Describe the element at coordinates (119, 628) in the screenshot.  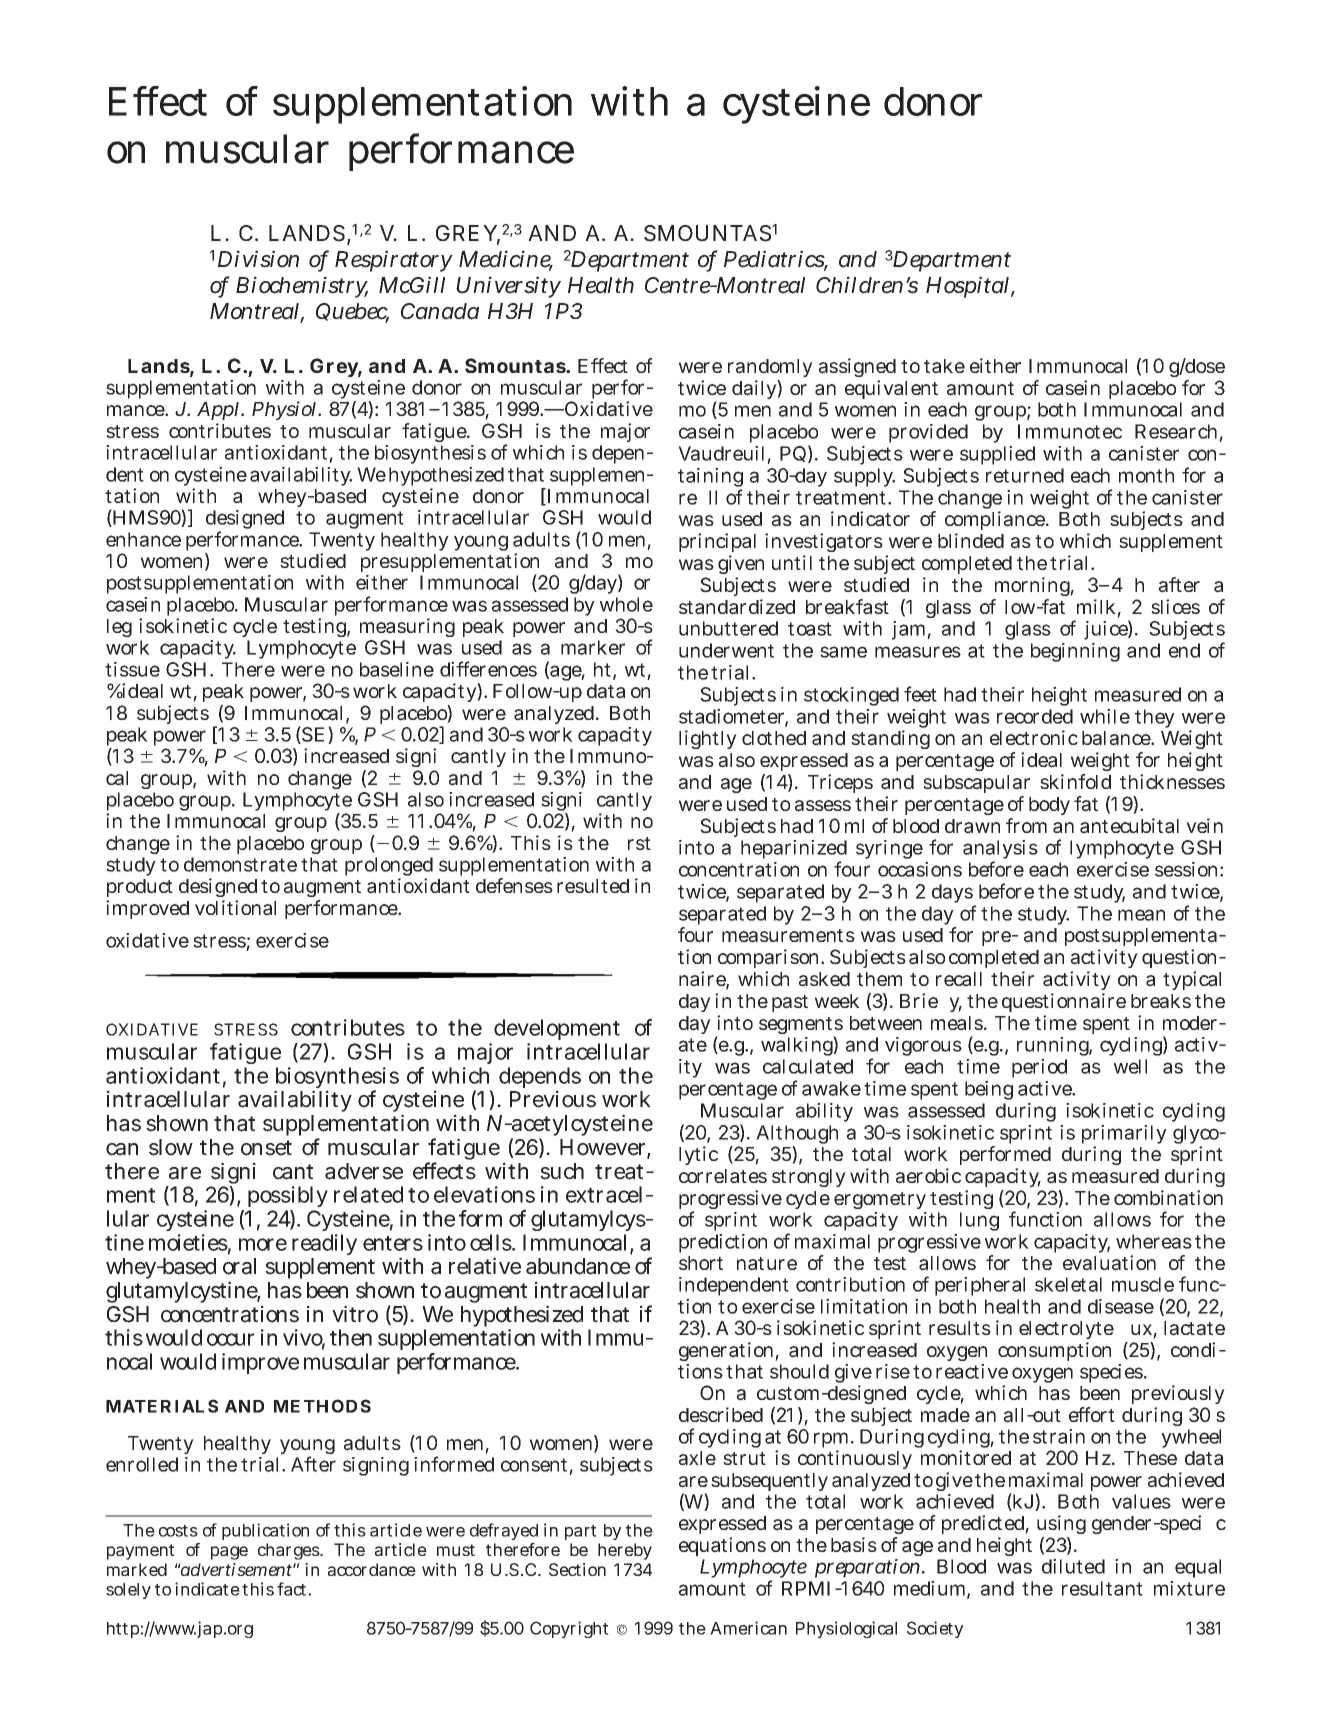
I see `leg` at that location.
